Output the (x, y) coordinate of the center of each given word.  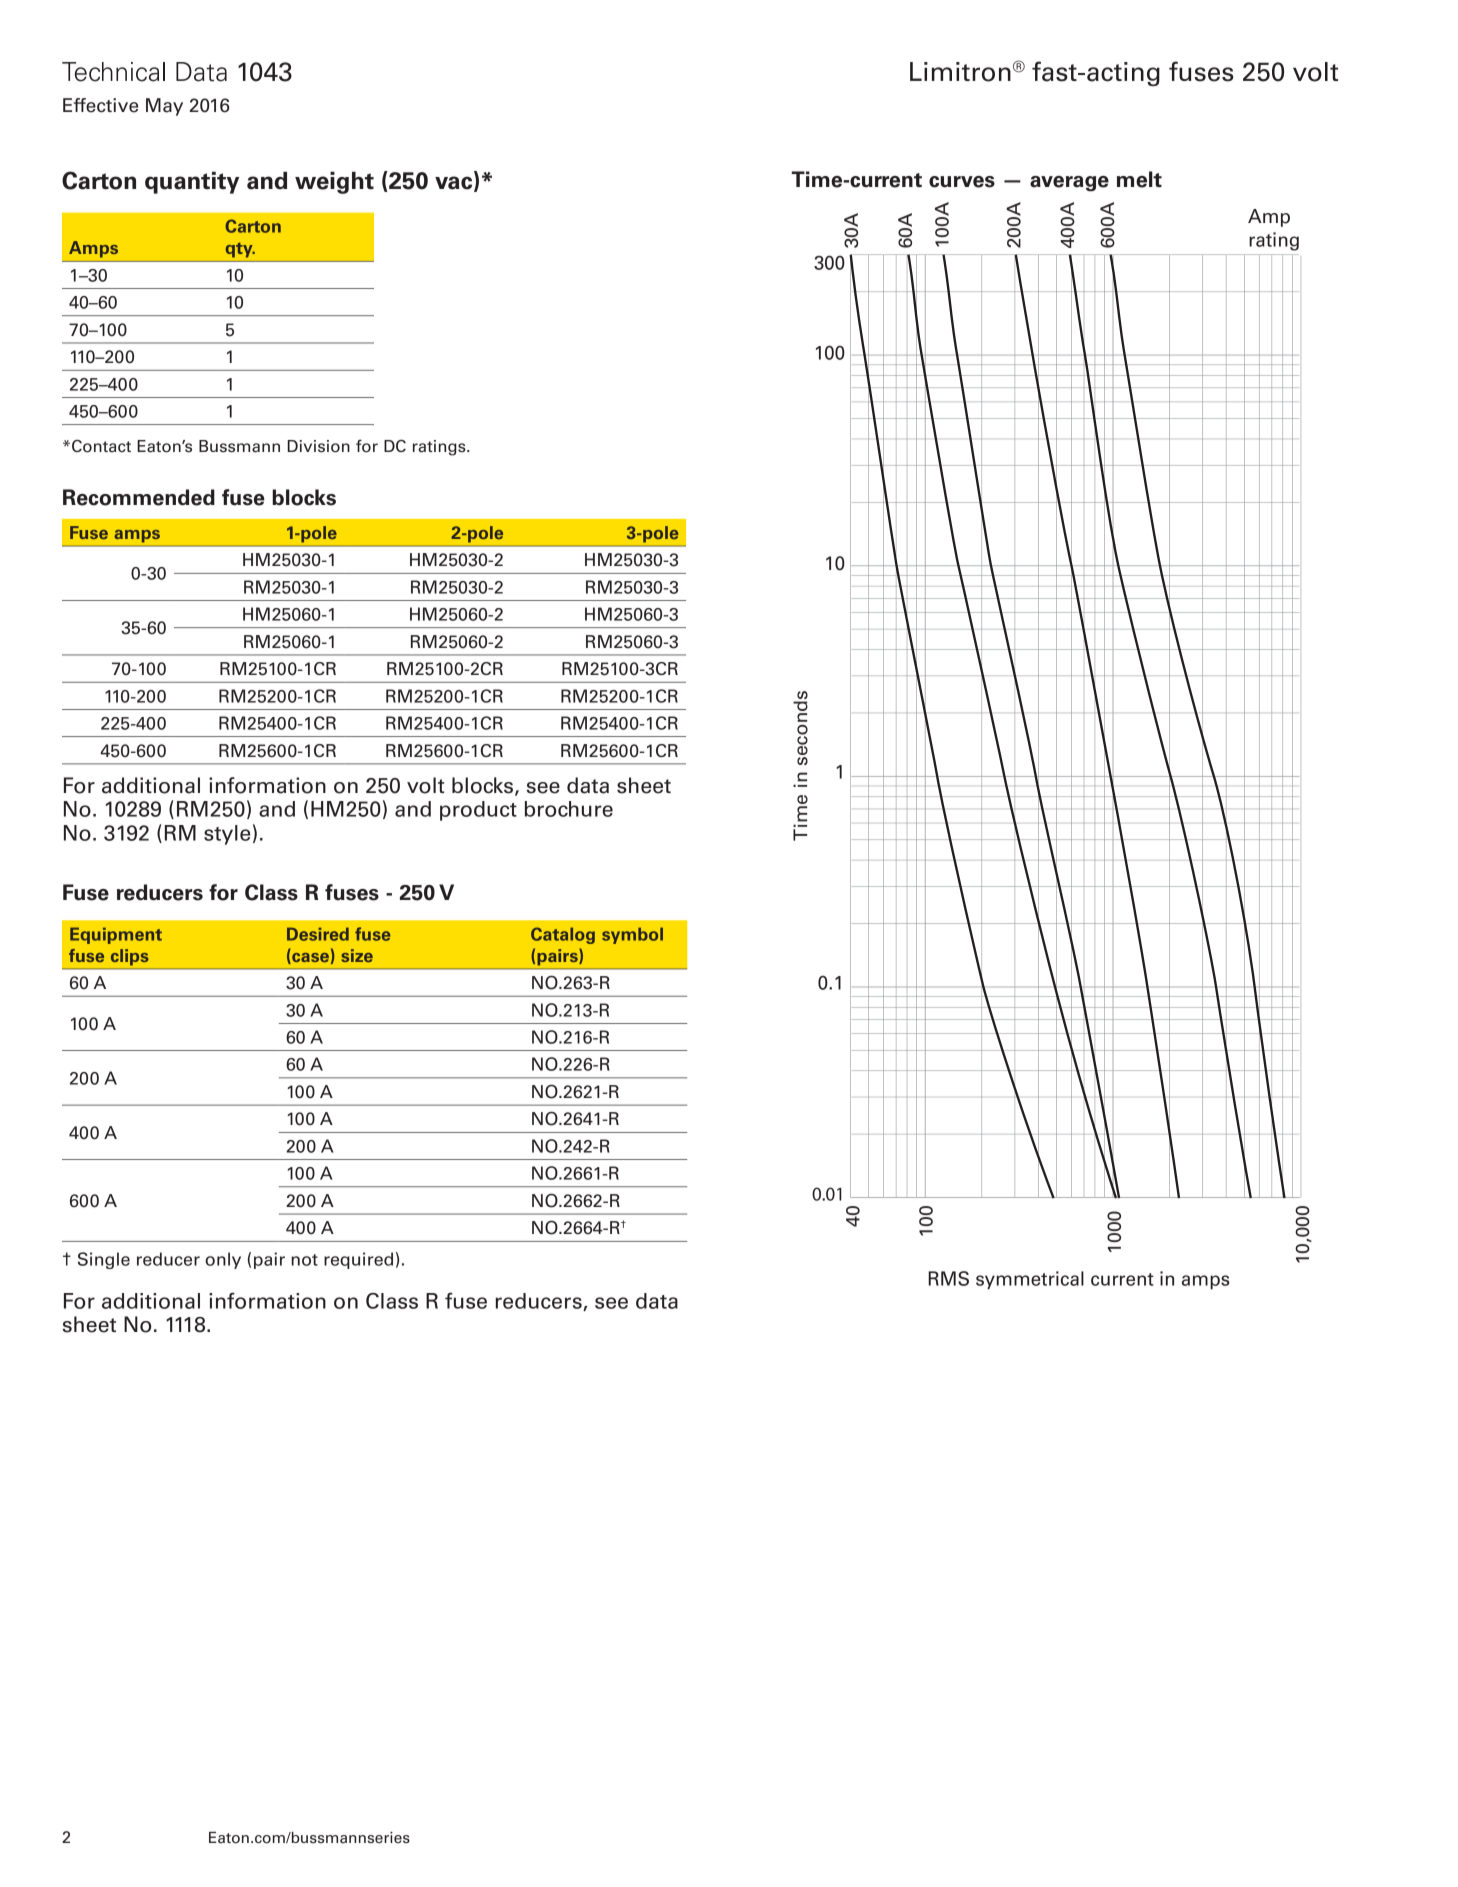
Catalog (563, 935)
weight (334, 182)
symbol (632, 935)
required (358, 1260)
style (227, 835)
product (478, 811)
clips (129, 957)
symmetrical (1030, 1280)
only (223, 1260)
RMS (948, 1278)
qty (240, 250)
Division (318, 446)
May (164, 107)
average (1069, 184)
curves (962, 182)
